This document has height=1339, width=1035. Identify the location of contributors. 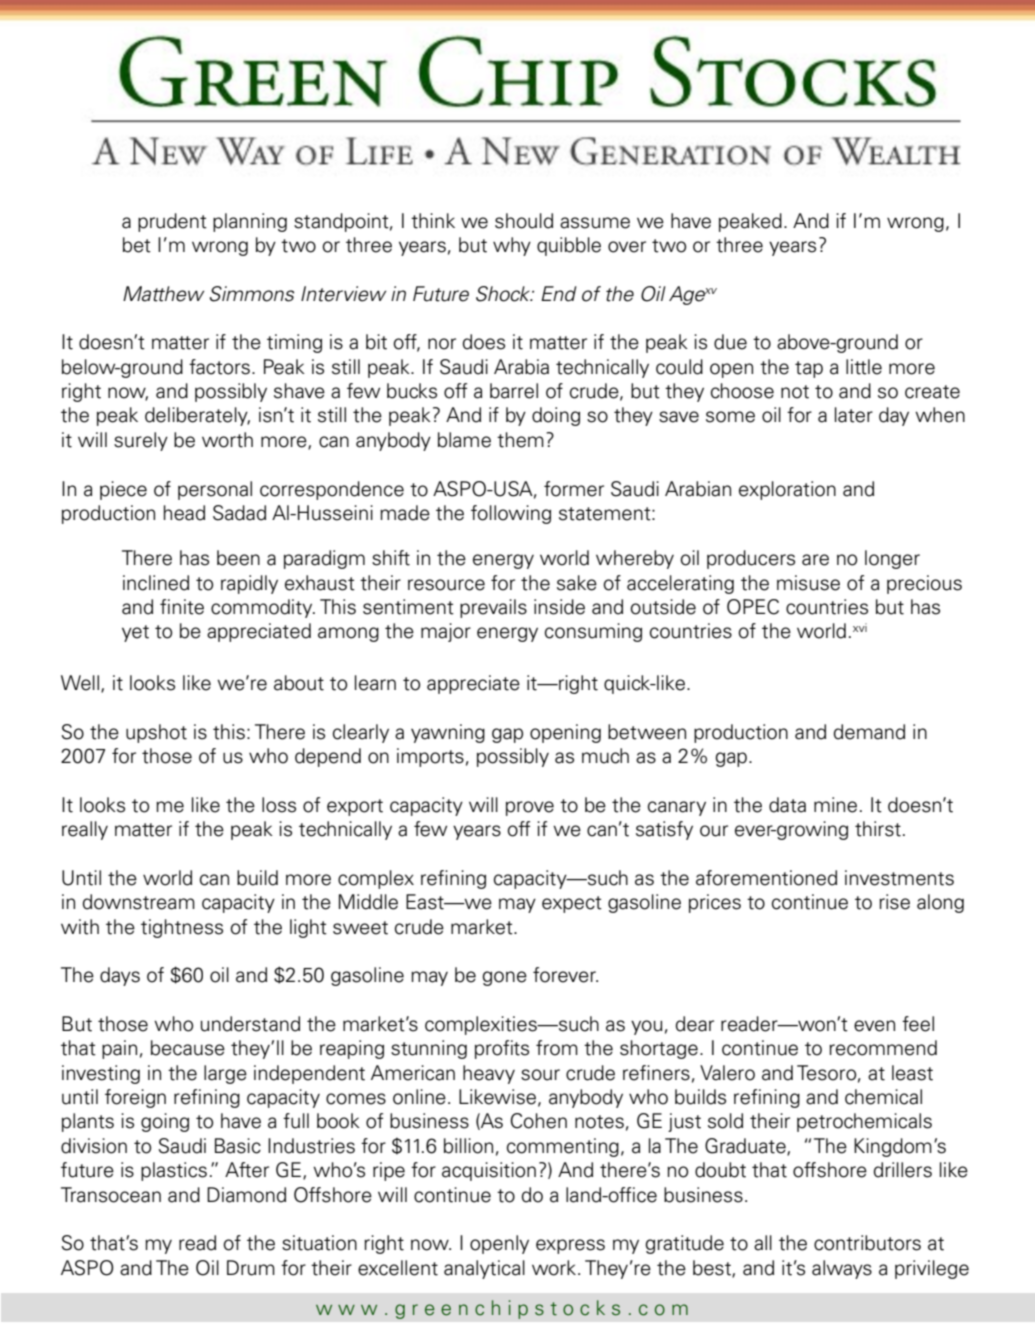
(867, 1243).
